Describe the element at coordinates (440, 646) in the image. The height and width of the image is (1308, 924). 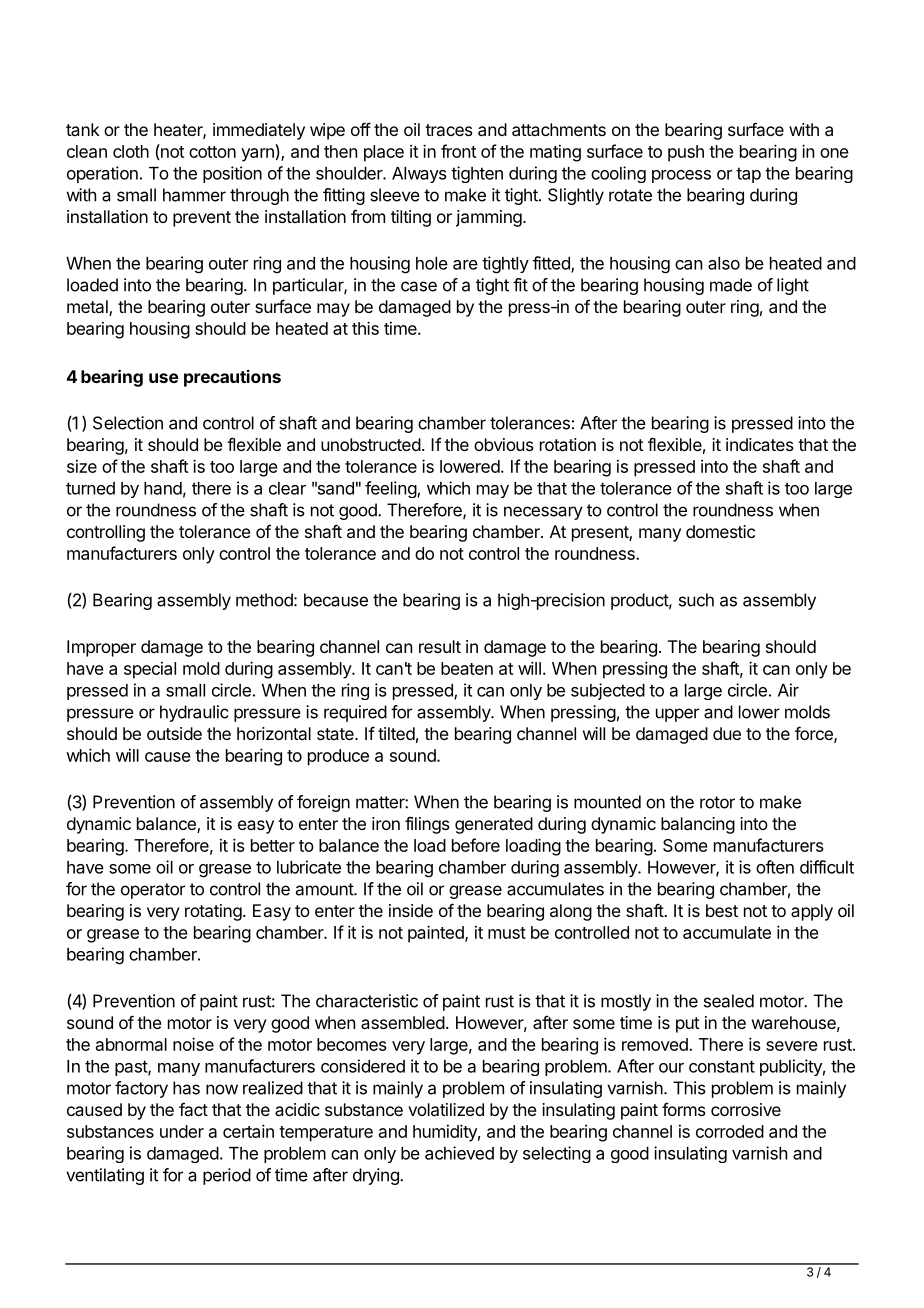
I see `result` at that location.
